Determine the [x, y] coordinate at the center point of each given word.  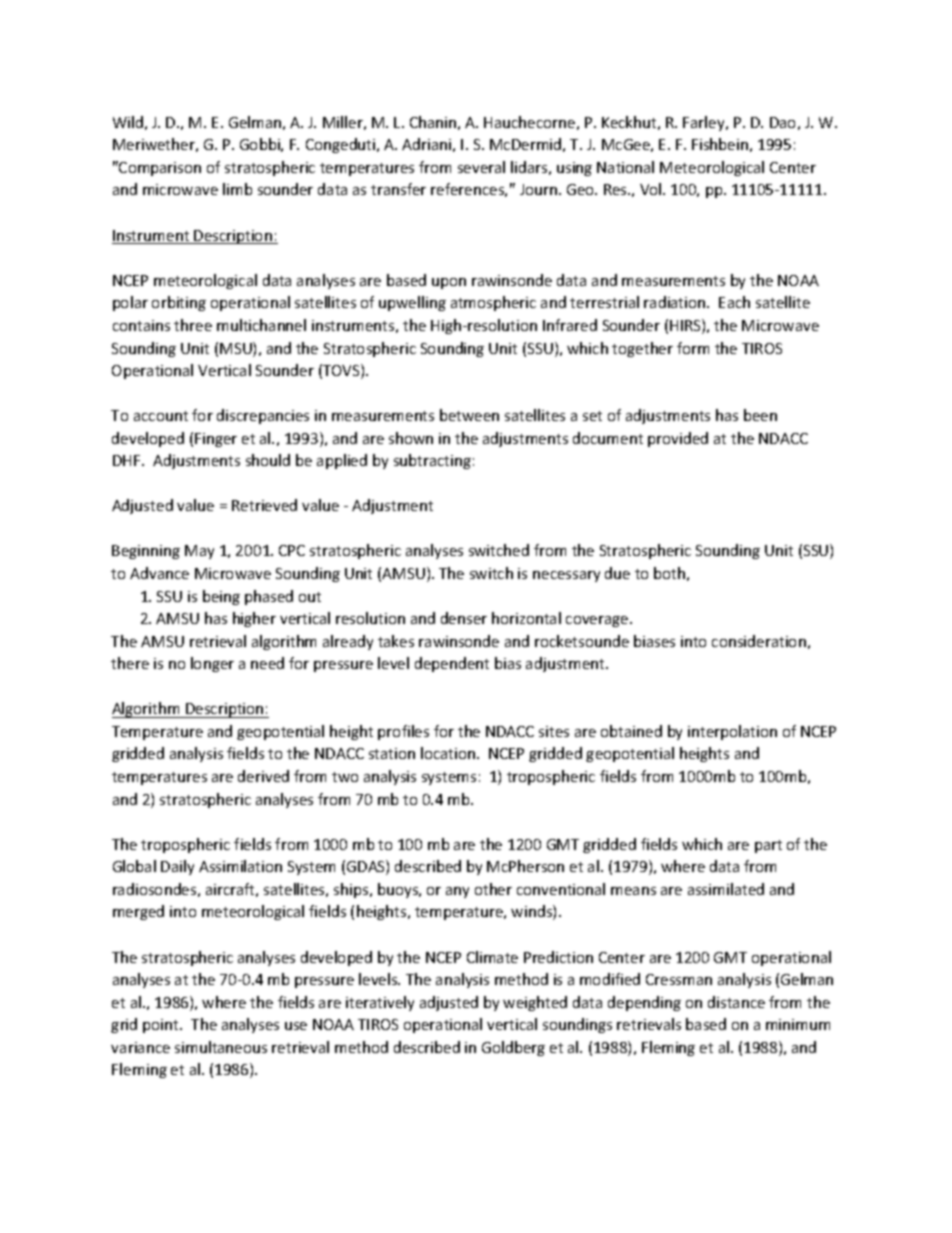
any [457, 892]
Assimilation [240, 866]
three [193, 325]
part [768, 846]
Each [734, 302]
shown [411, 438]
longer [212, 664]
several [481, 167]
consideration [759, 641]
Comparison [159, 168]
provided [678, 439]
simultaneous [221, 1047]
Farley [705, 123]
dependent [452, 664]
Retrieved [264, 505]
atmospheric [493, 303]
